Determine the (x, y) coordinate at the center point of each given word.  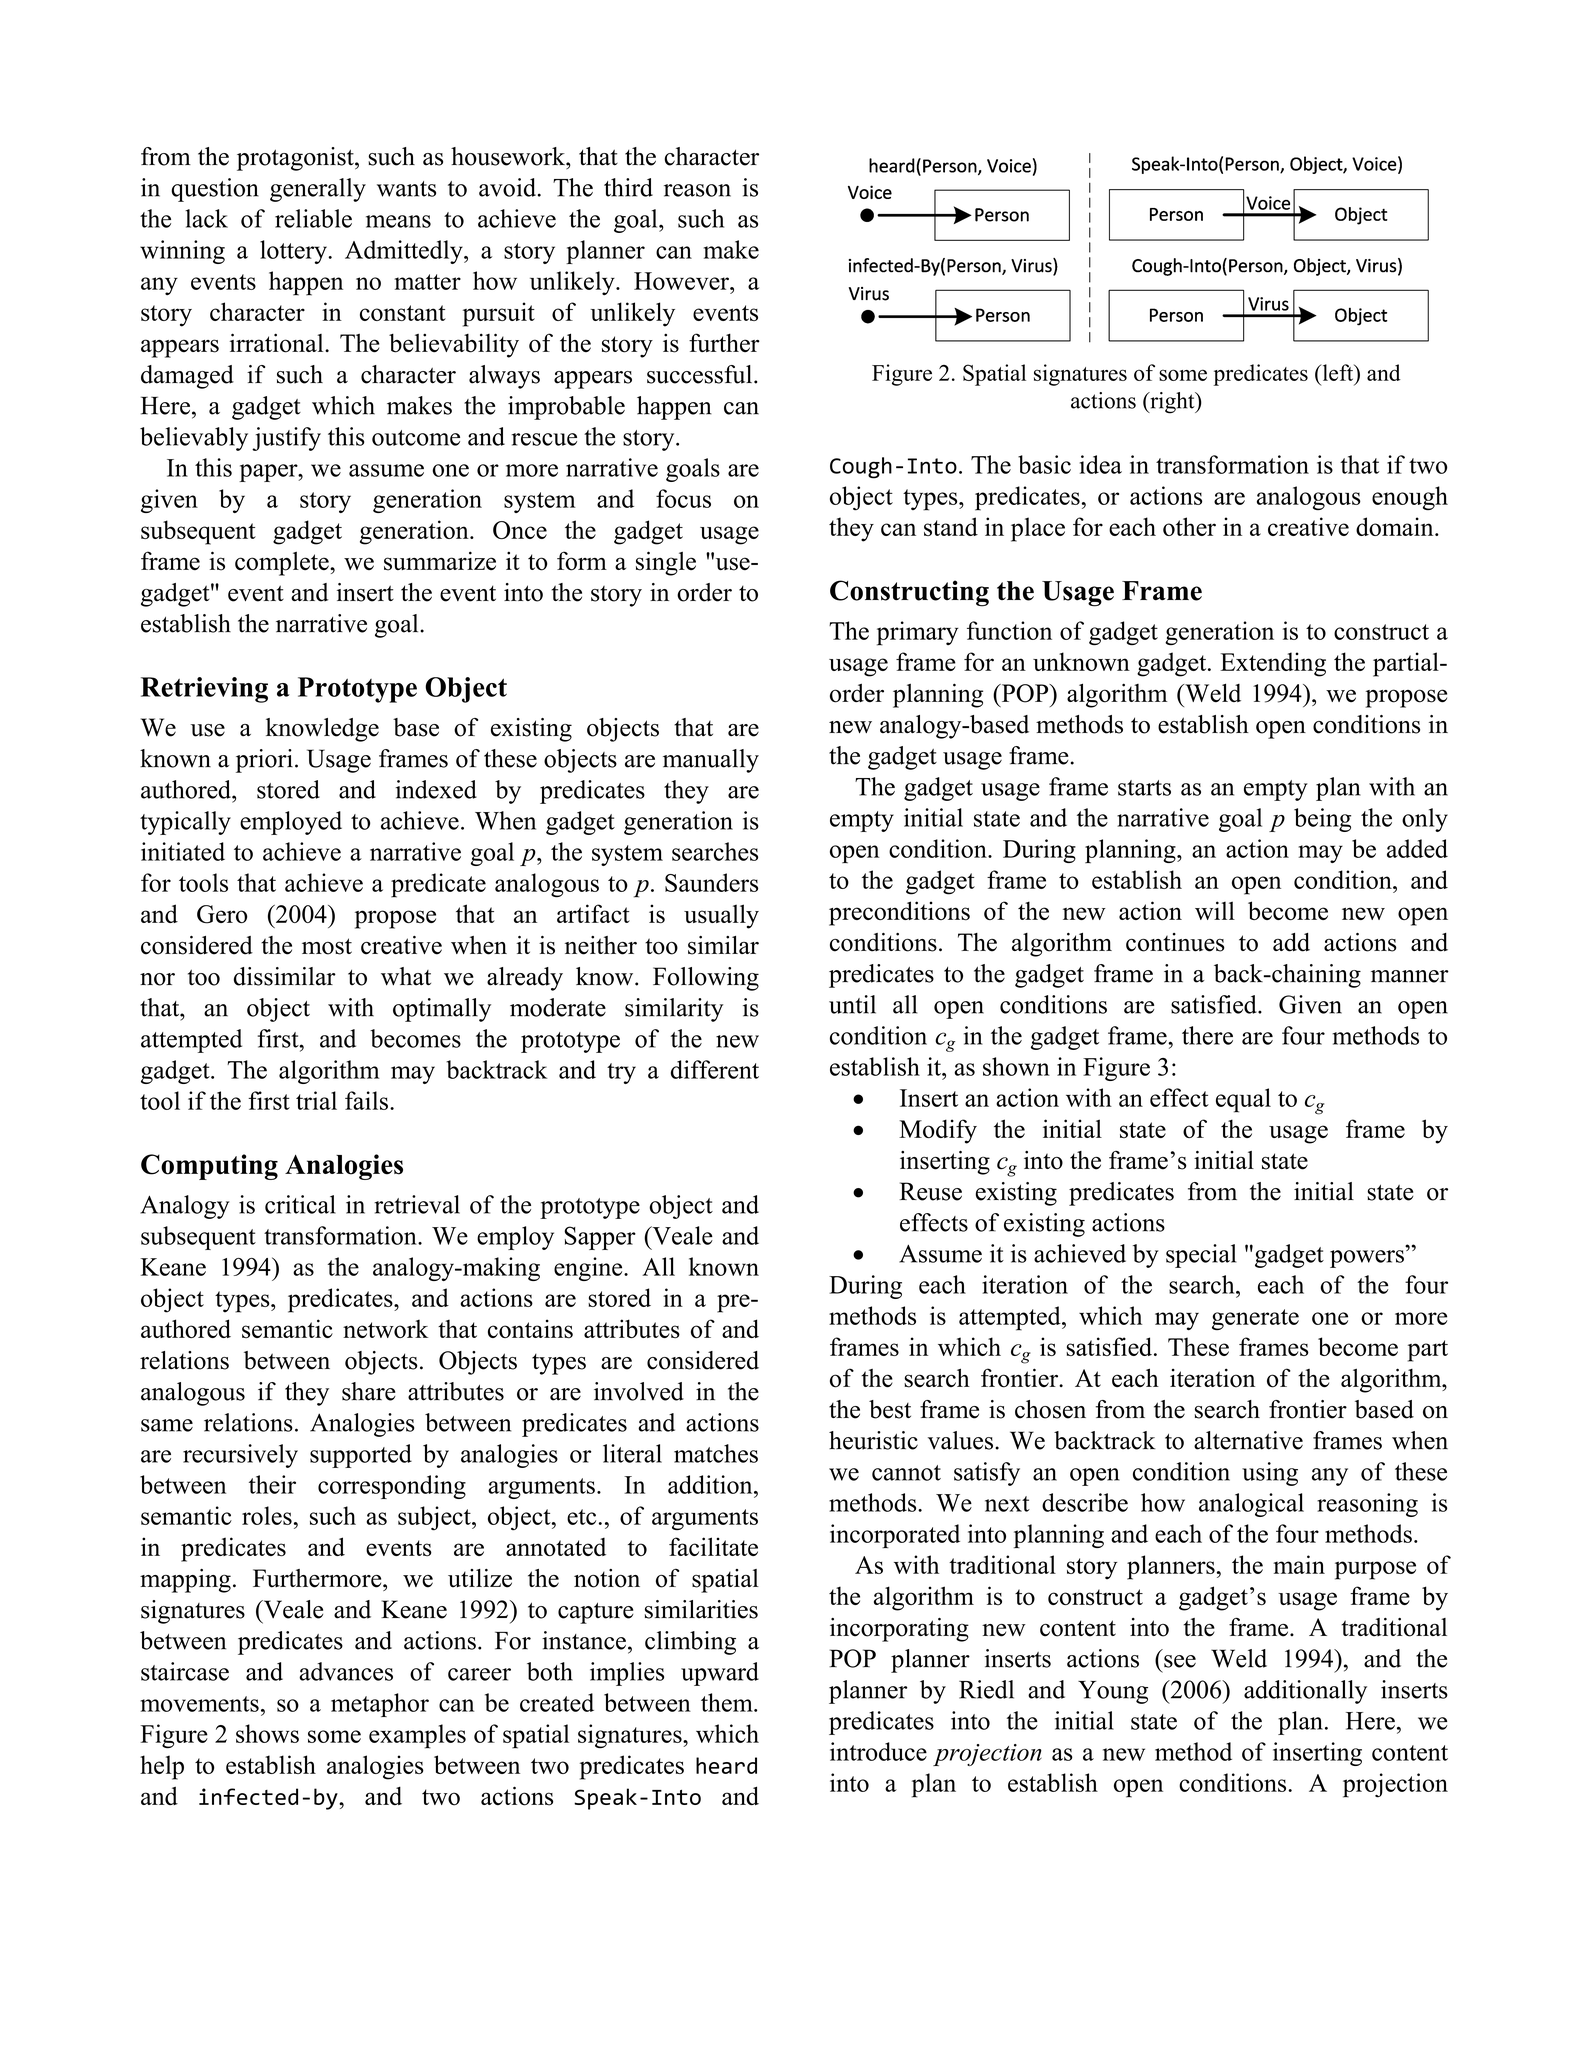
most (327, 946)
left (1338, 372)
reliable (313, 218)
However (682, 281)
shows (267, 1733)
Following (706, 979)
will (1215, 910)
